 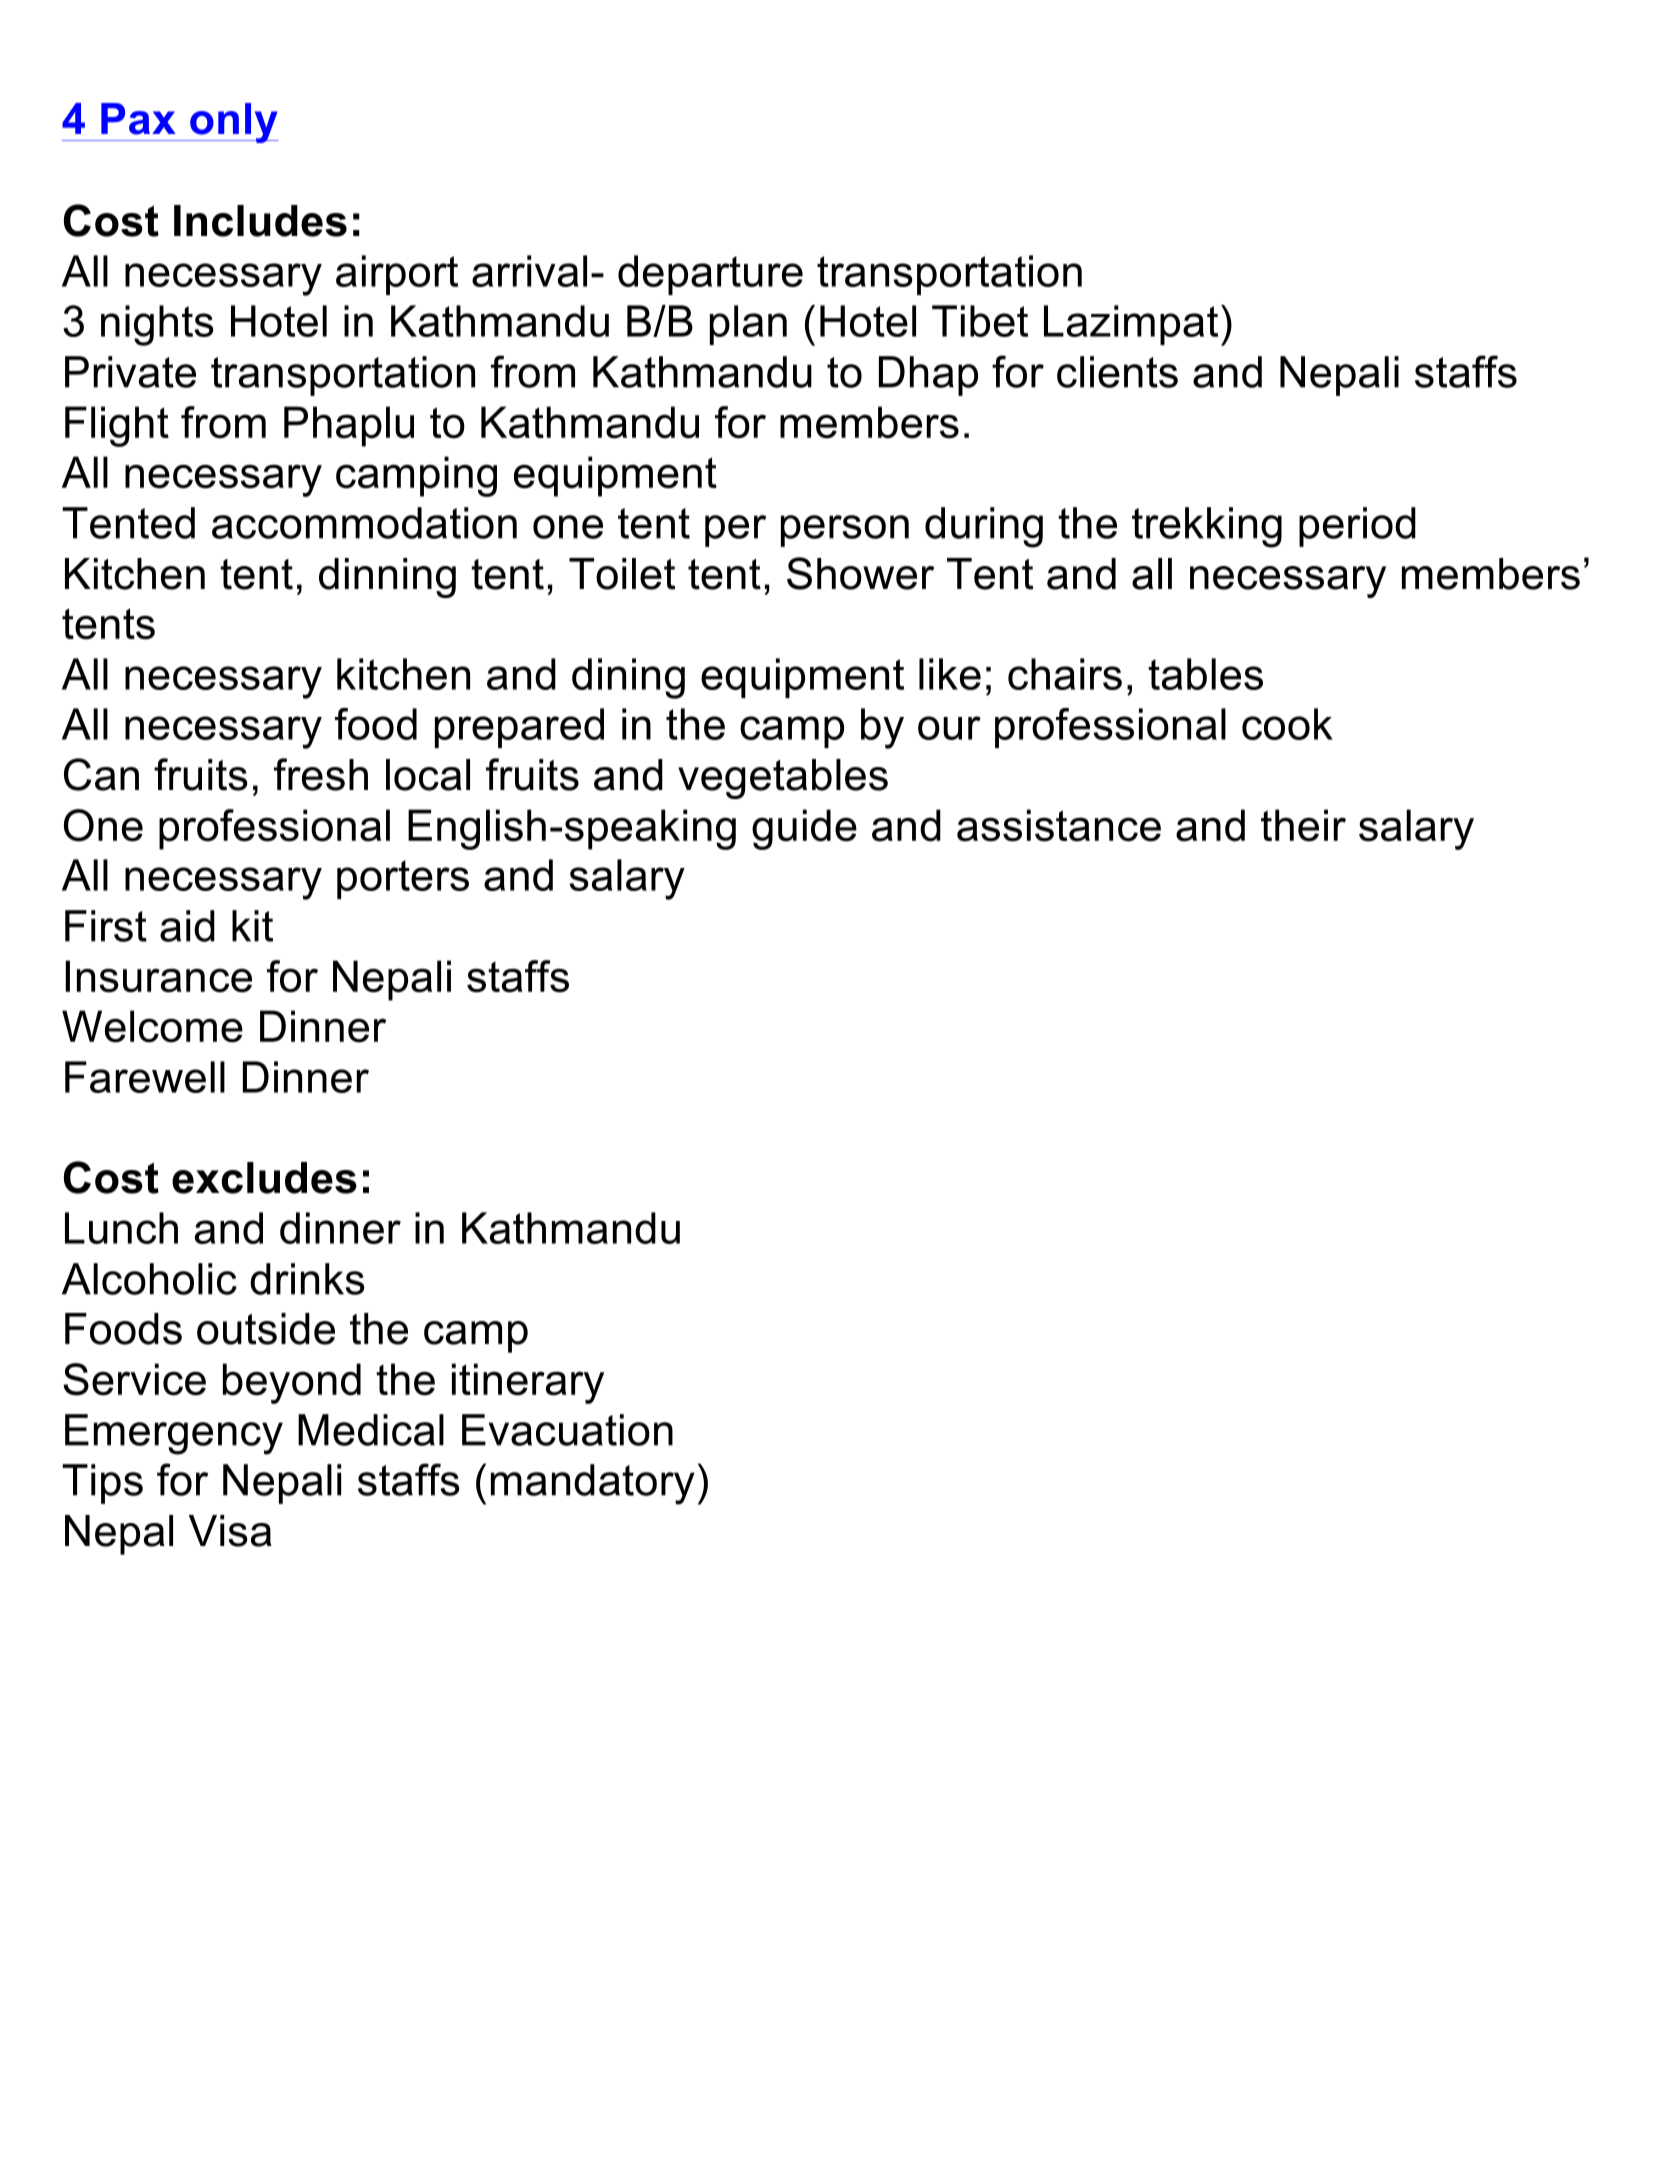 I want to click on assistance, so click(x=1059, y=825).
